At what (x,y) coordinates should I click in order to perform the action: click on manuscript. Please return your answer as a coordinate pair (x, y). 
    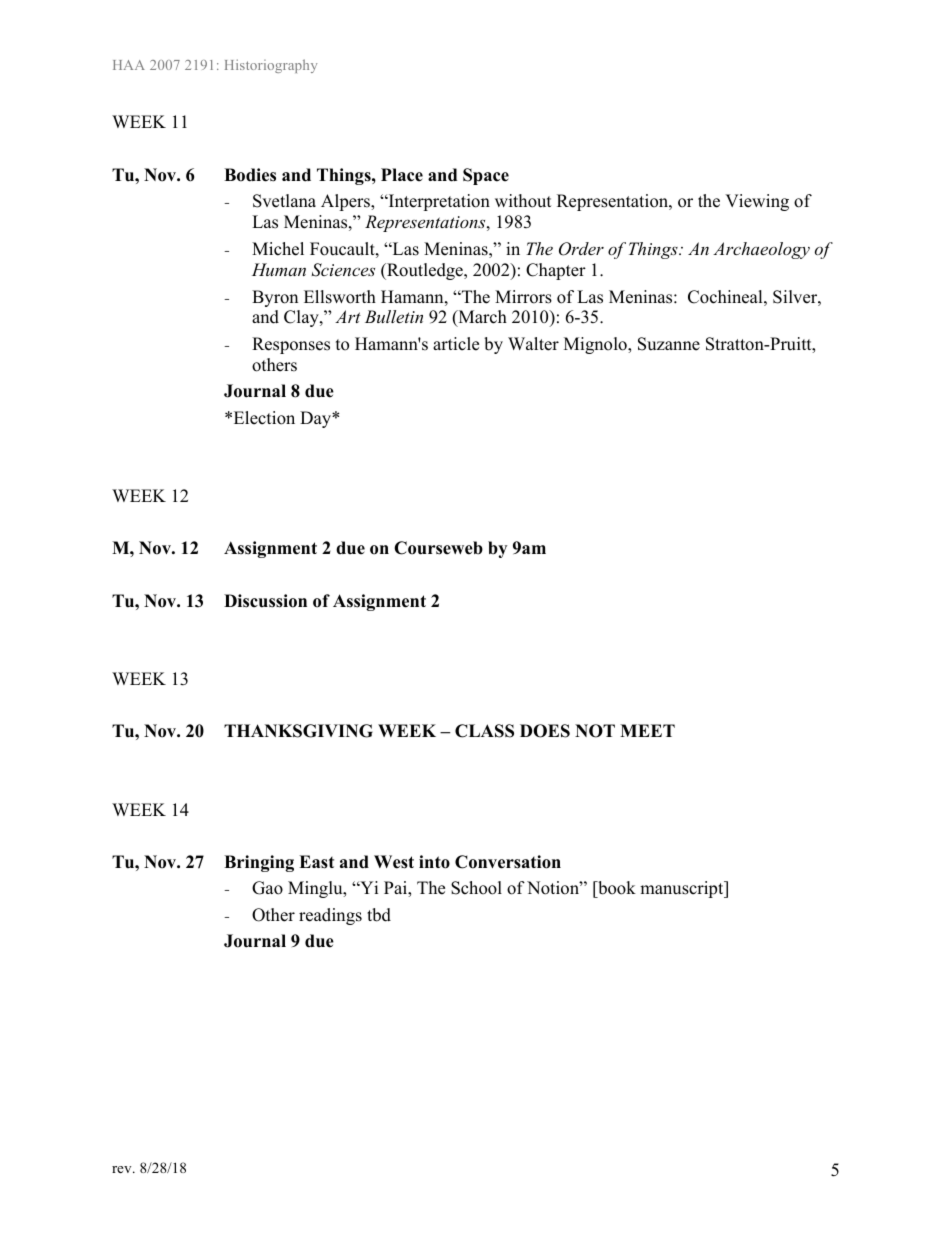
    Looking at the image, I should click on (683, 889).
